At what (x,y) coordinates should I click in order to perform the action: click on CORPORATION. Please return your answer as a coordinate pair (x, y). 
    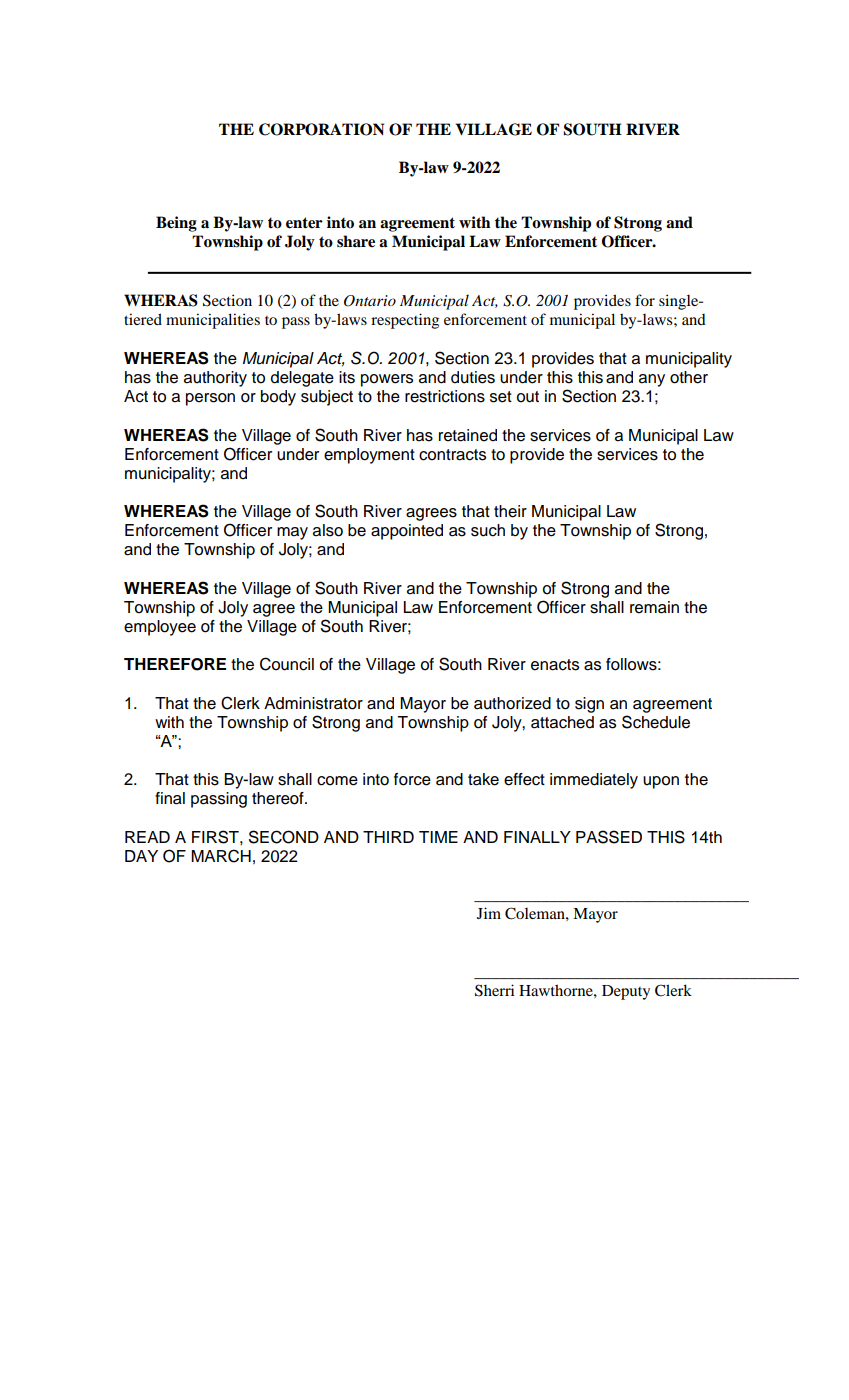
    Looking at the image, I should click on (321, 129).
